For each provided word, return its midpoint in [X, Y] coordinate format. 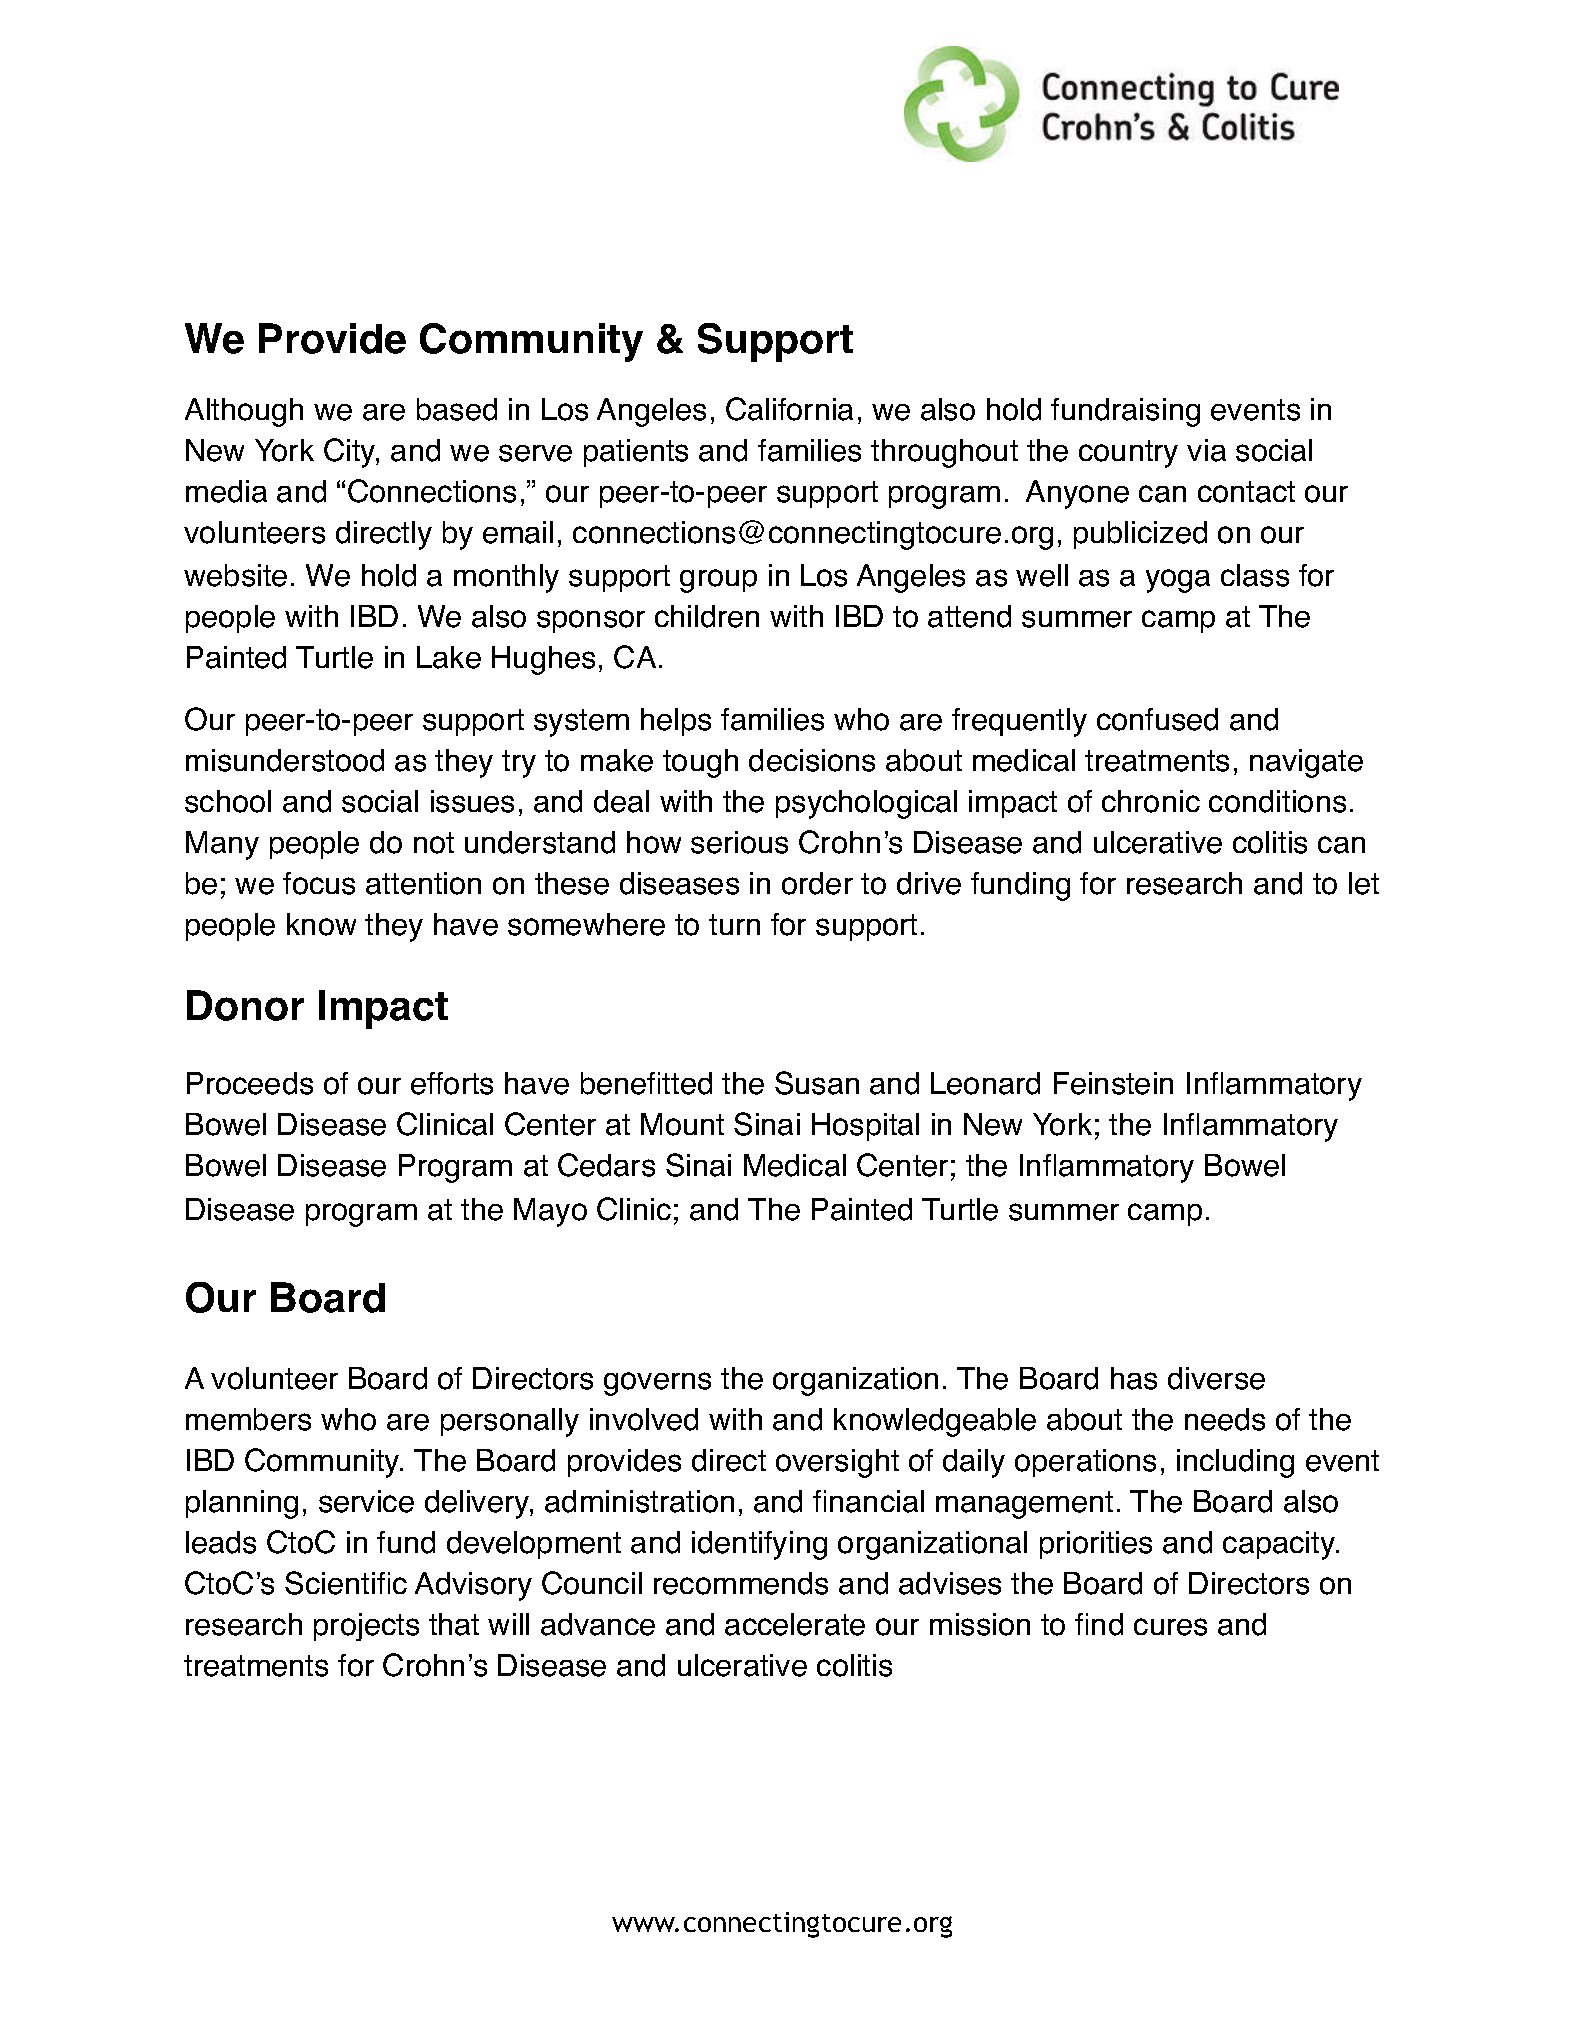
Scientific [346, 1583]
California [789, 409]
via [1206, 450]
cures [1170, 1627]
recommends [741, 1583]
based [457, 409]
